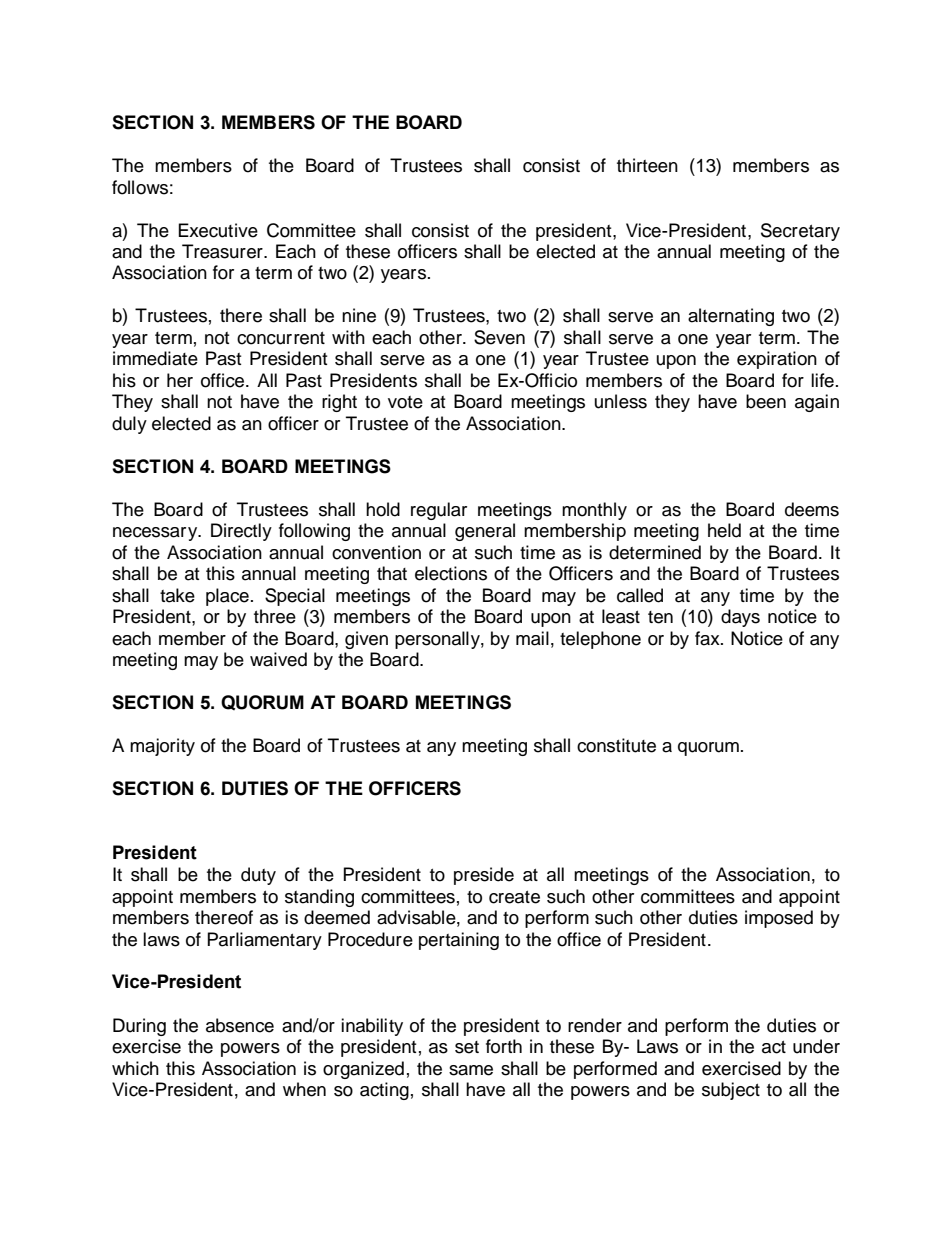 The height and width of the screenshot is (1233, 952). I want to click on been, so click(766, 401).
